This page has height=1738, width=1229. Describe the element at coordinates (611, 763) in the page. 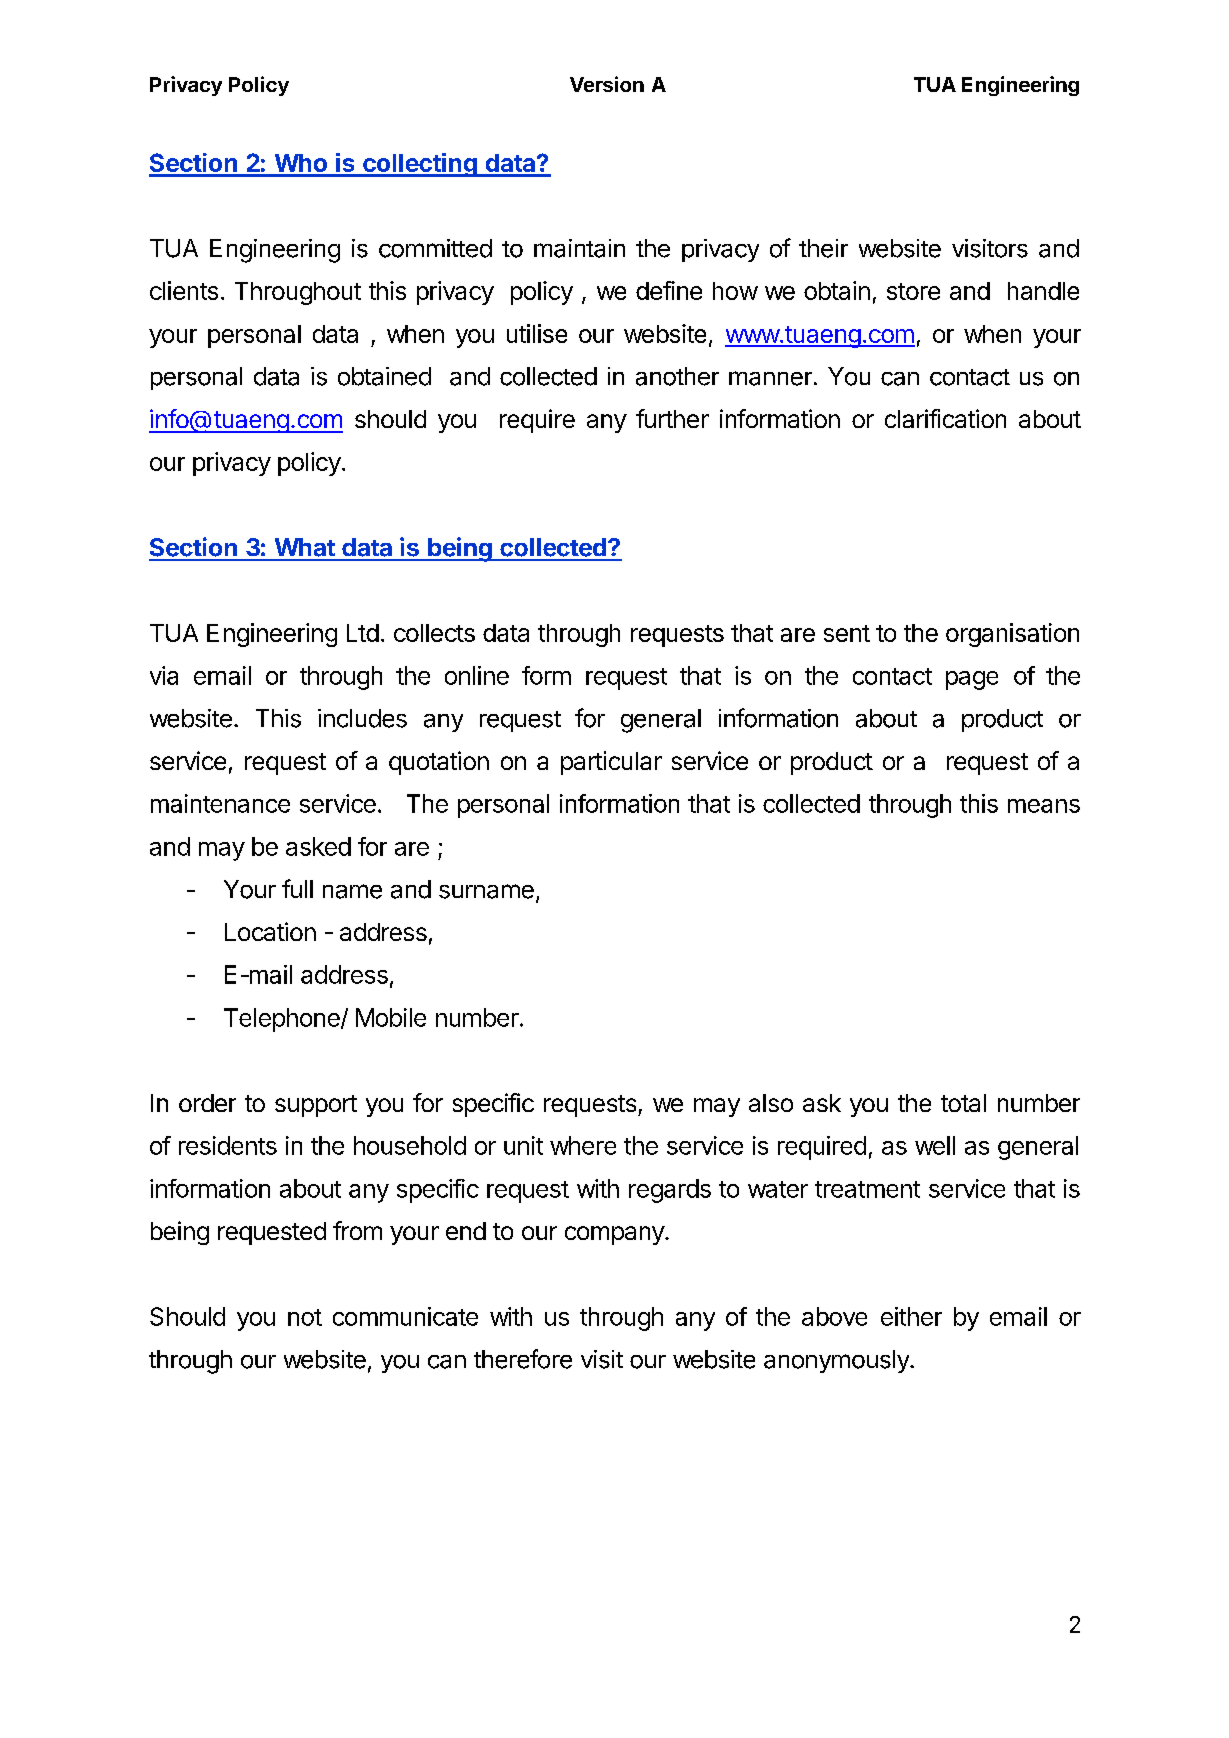

I see `particular` at that location.
